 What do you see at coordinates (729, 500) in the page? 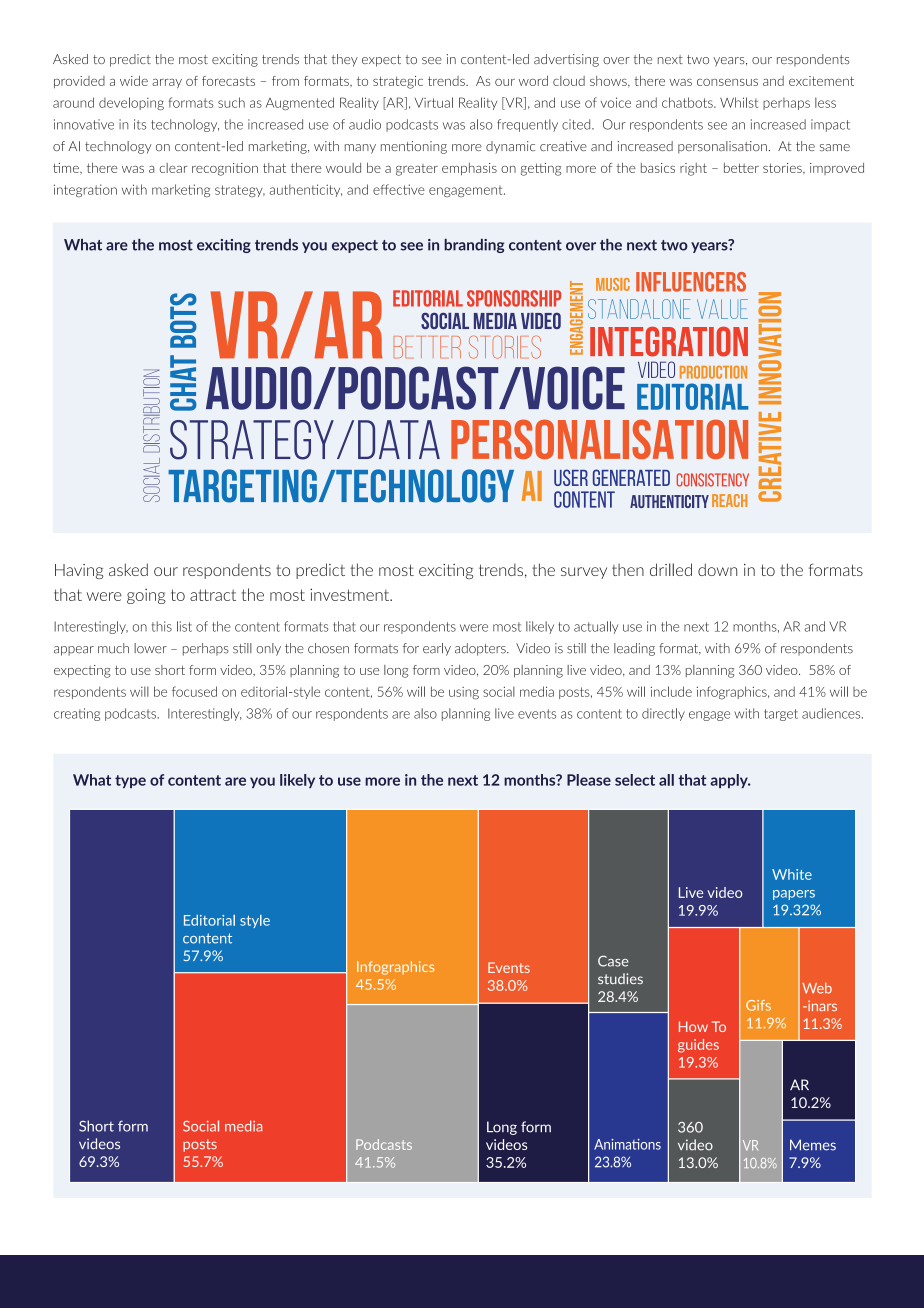
I see `Reach` at bounding box center [729, 500].
